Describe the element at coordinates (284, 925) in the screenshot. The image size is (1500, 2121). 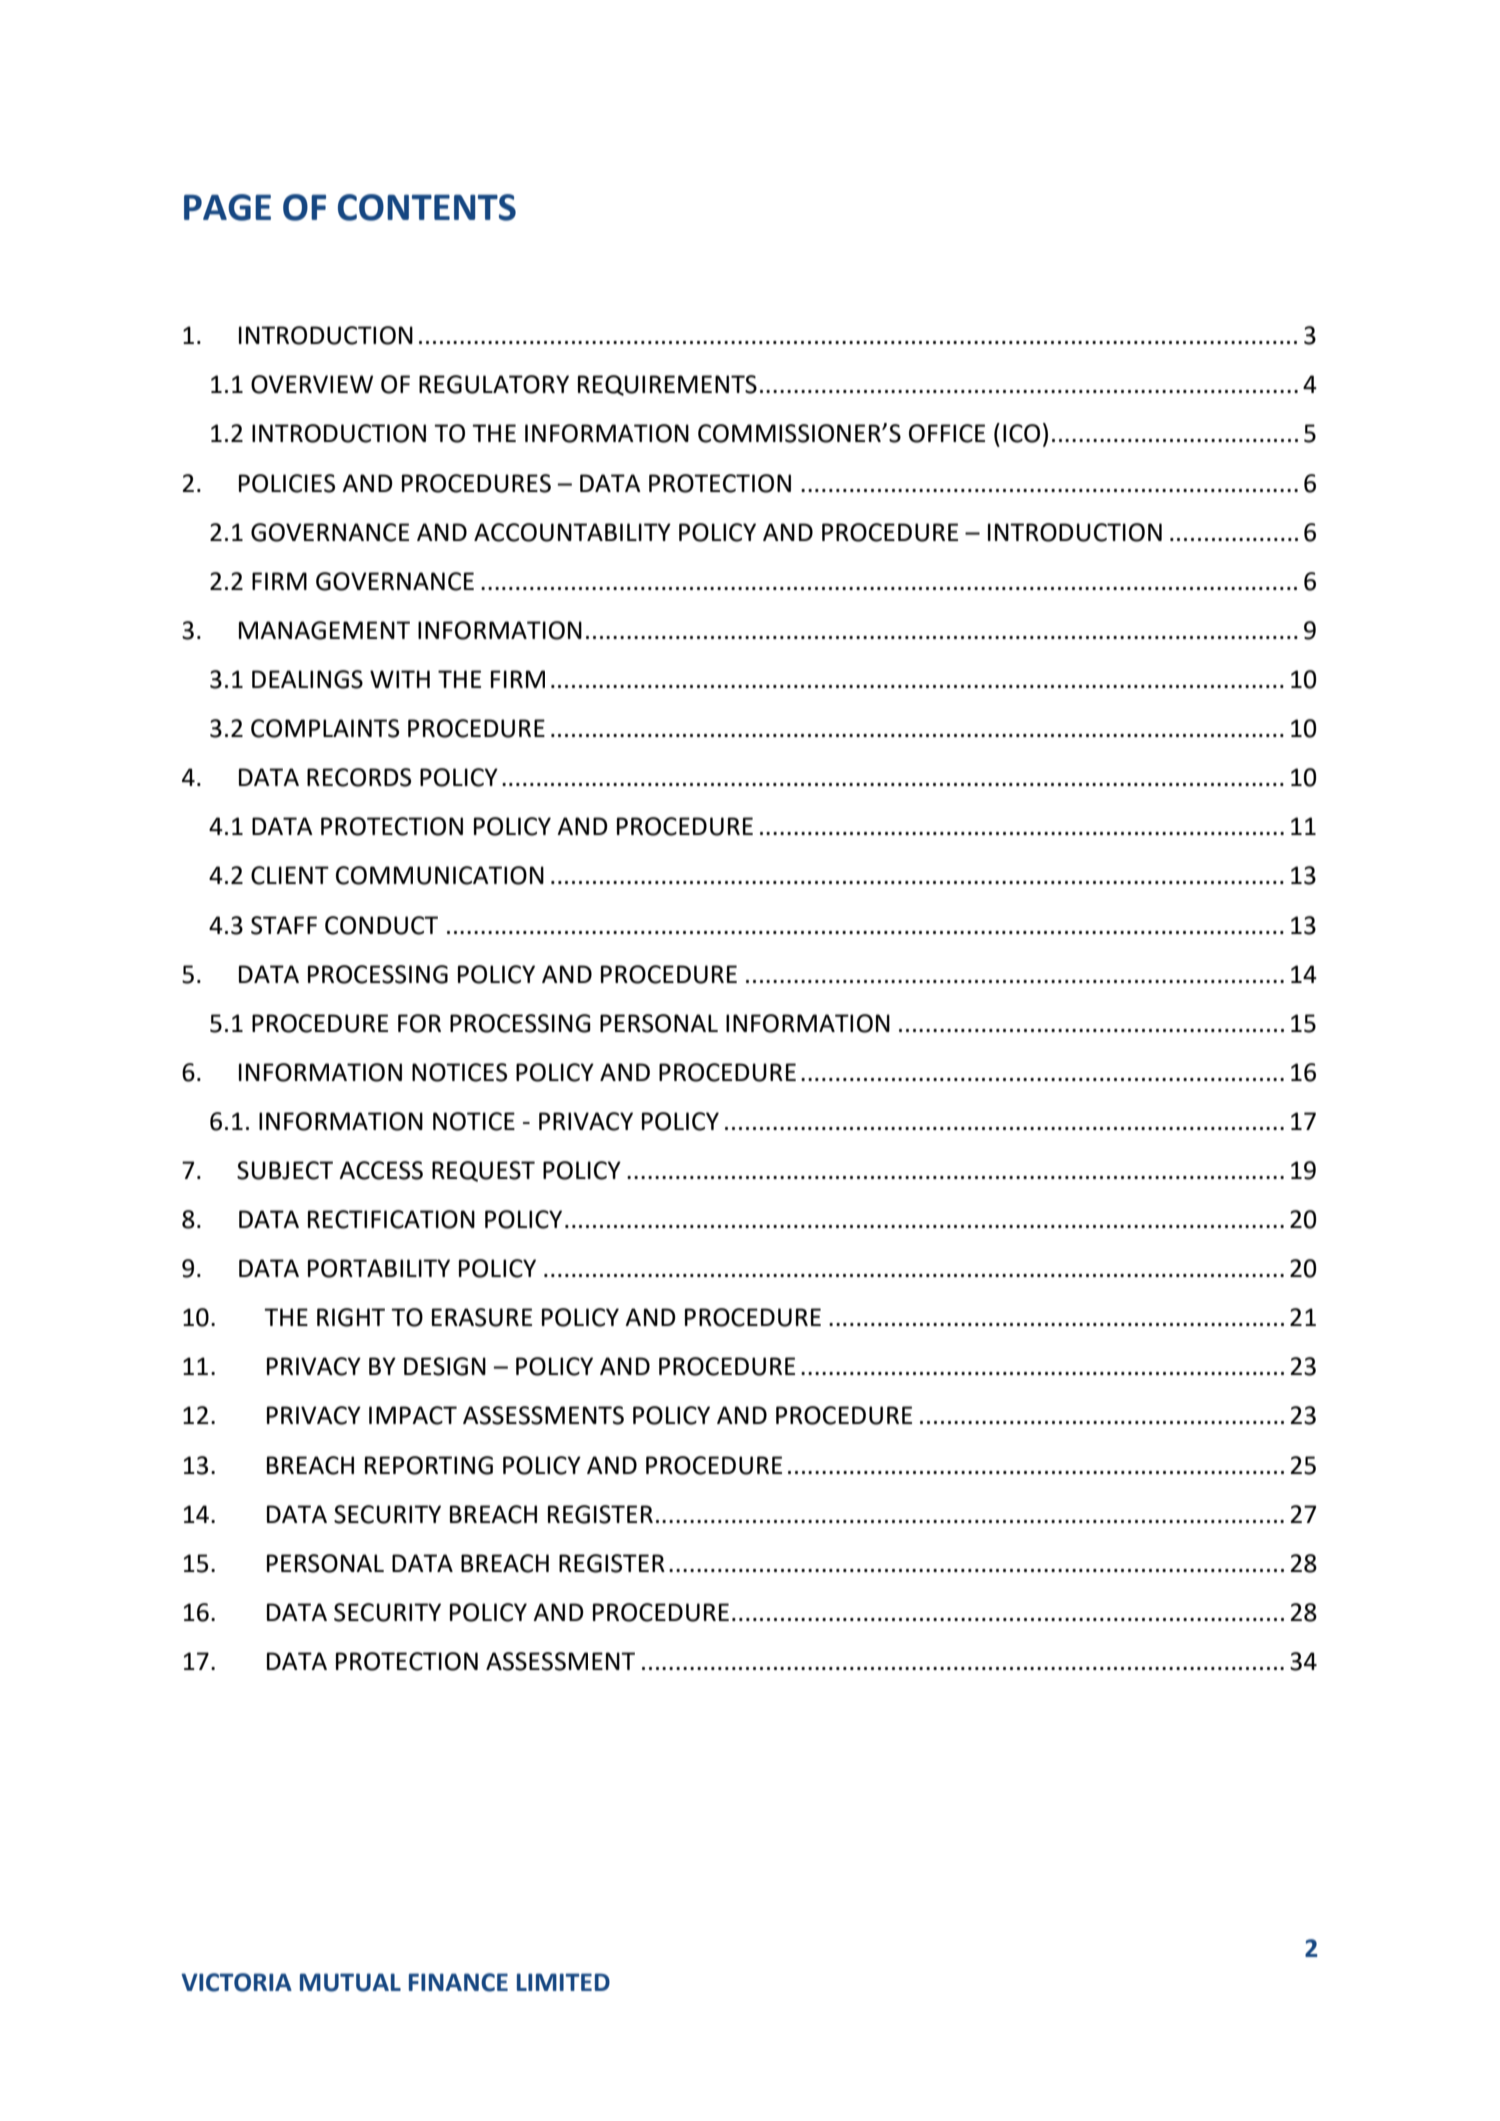
I see `STAFF` at that location.
